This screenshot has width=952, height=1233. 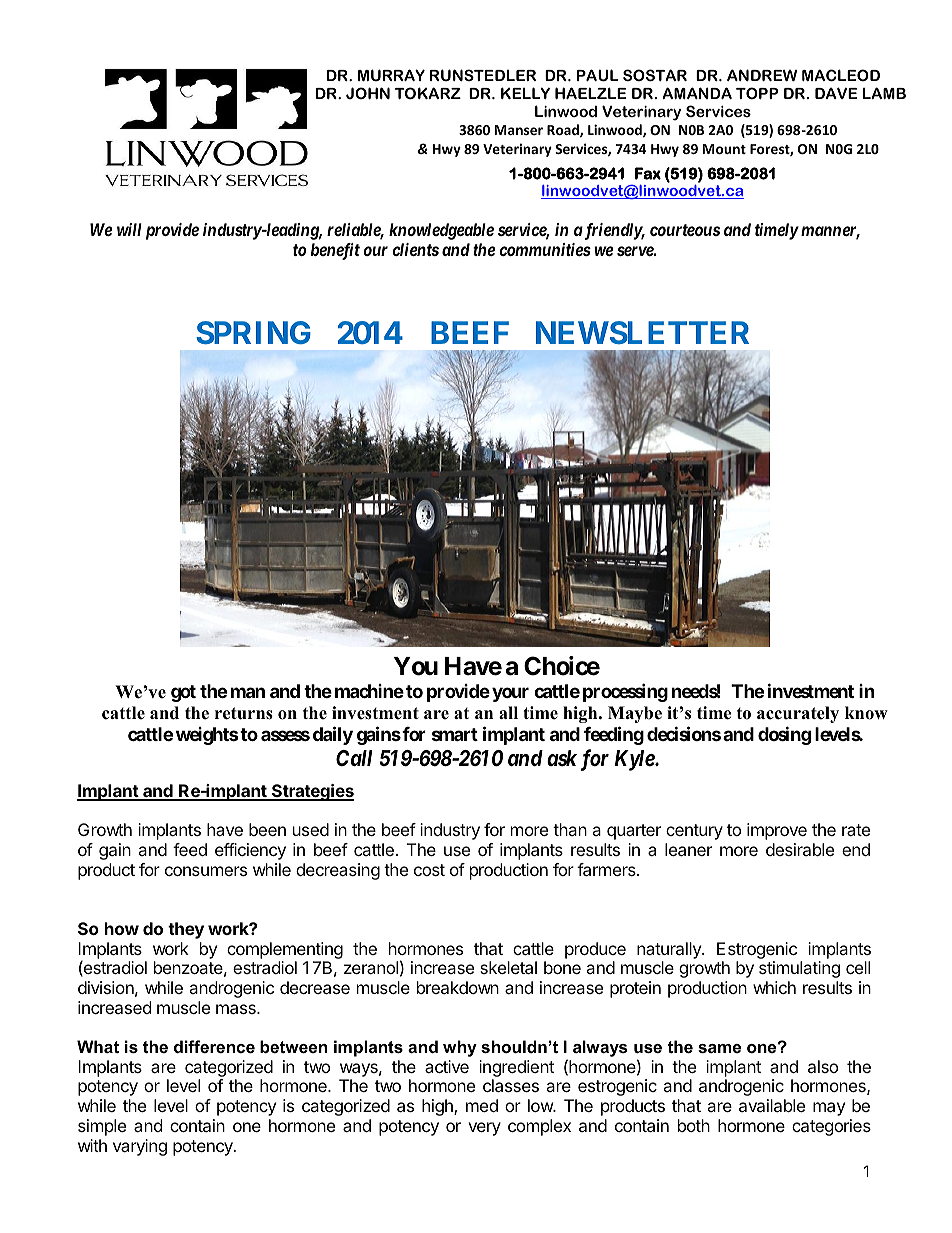 What do you see at coordinates (183, 693) in the screenshot?
I see `got` at bounding box center [183, 693].
